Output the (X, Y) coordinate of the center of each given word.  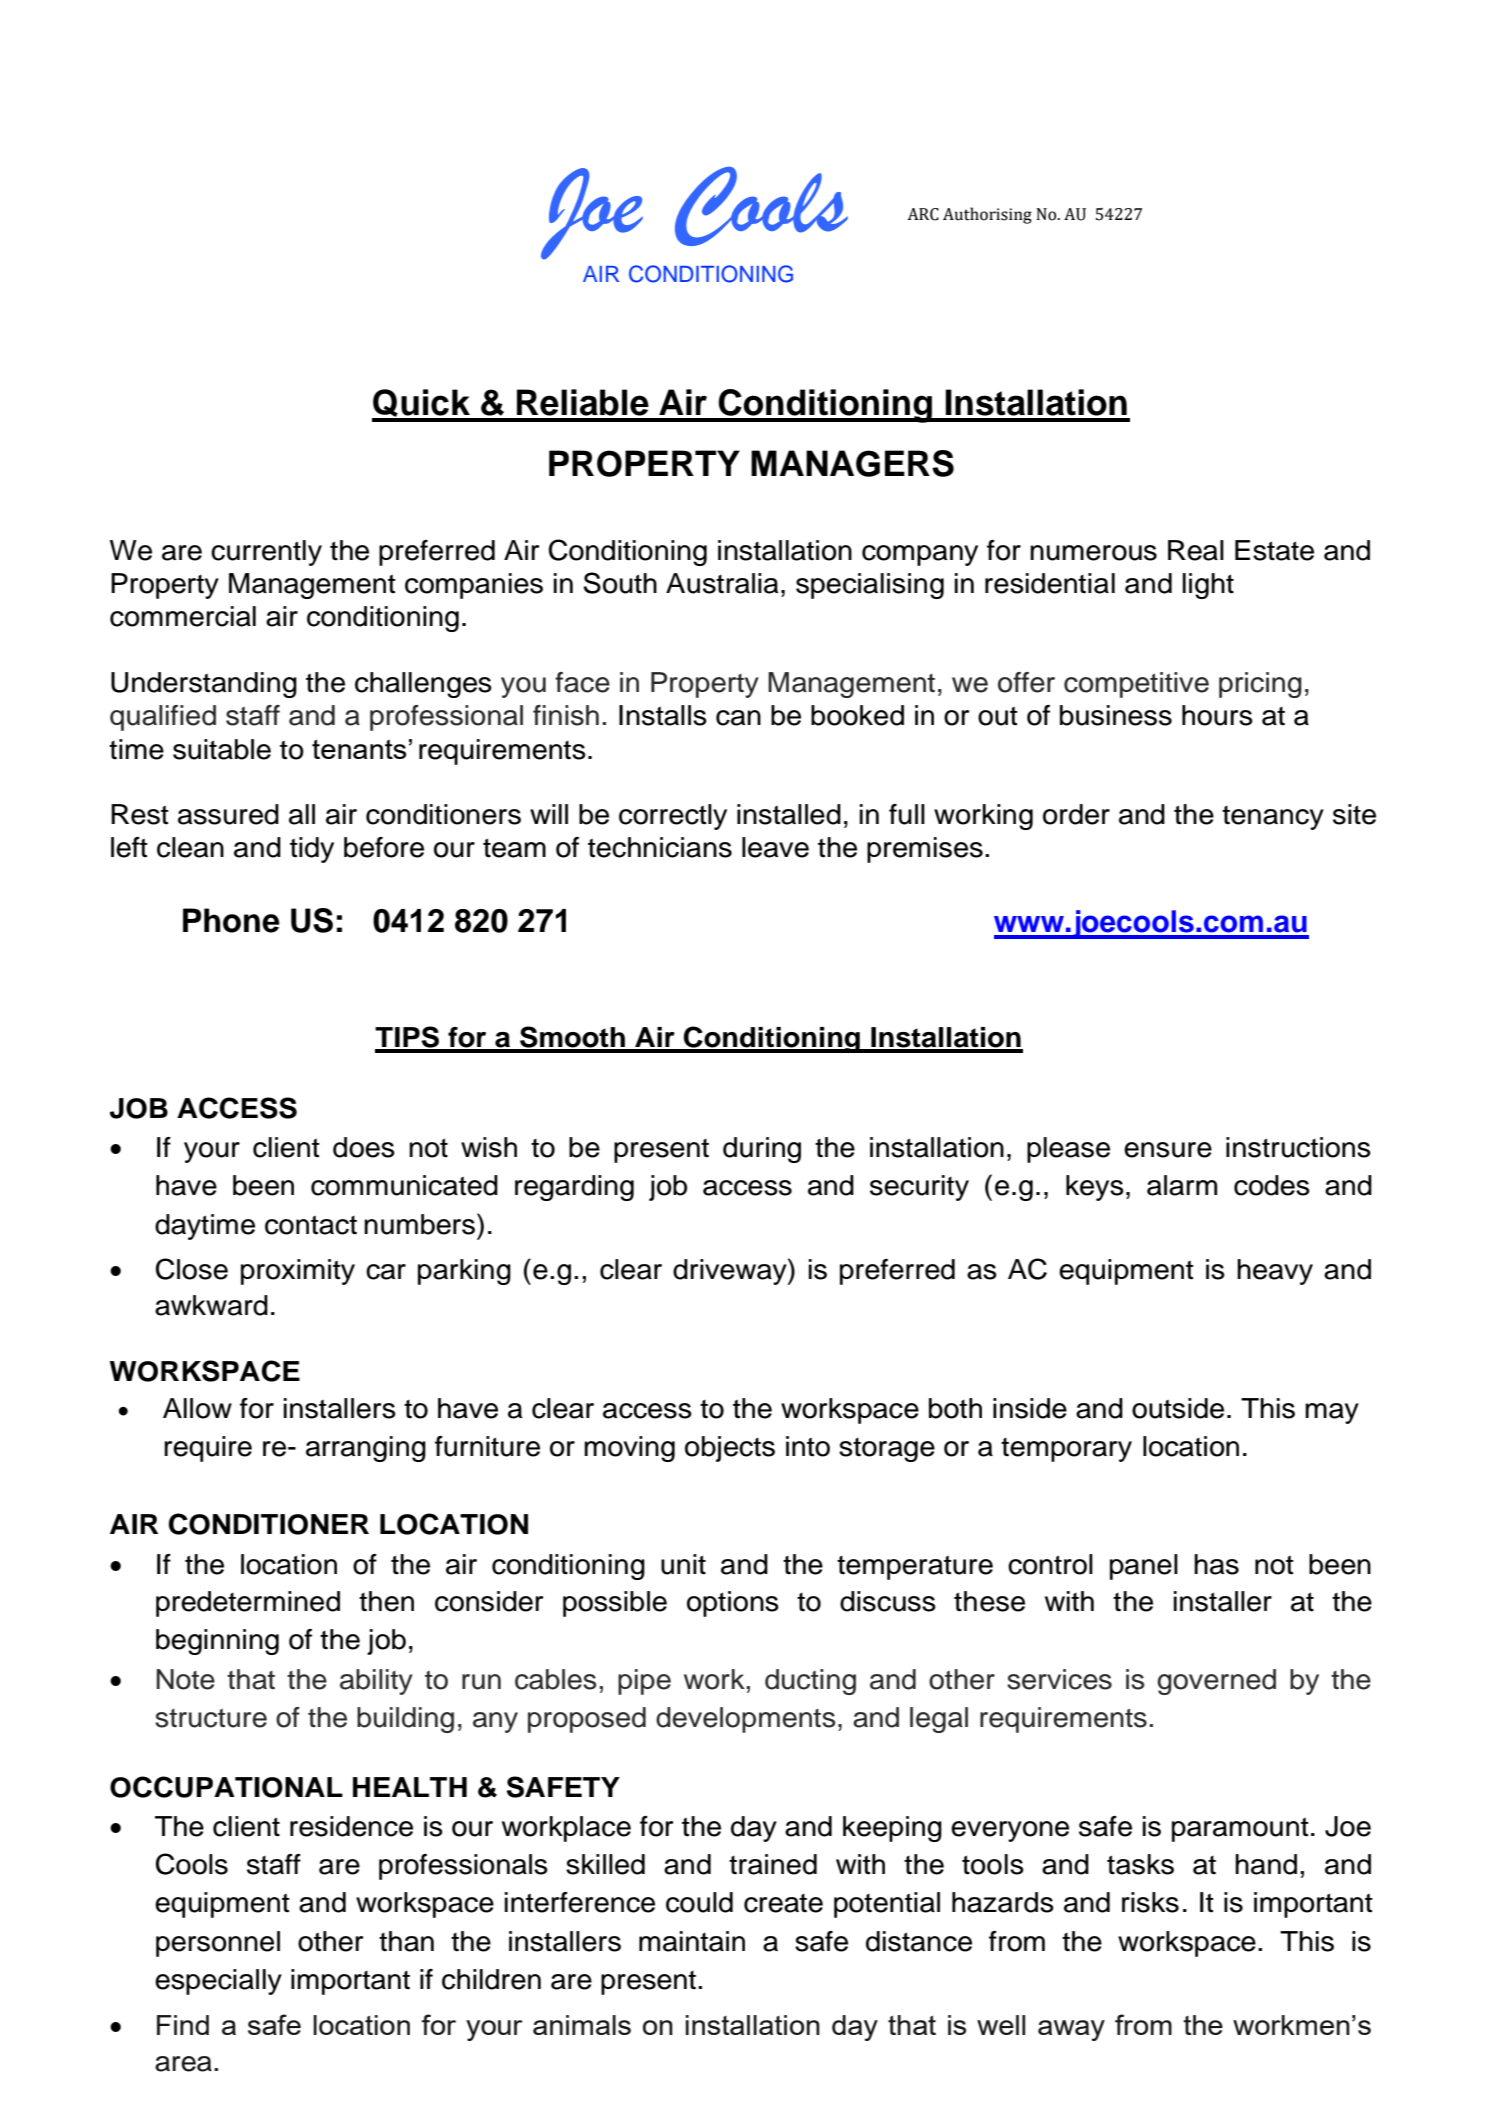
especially (218, 1982)
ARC (923, 214)
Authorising (987, 215)
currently (266, 553)
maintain (692, 1941)
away (1071, 2030)
